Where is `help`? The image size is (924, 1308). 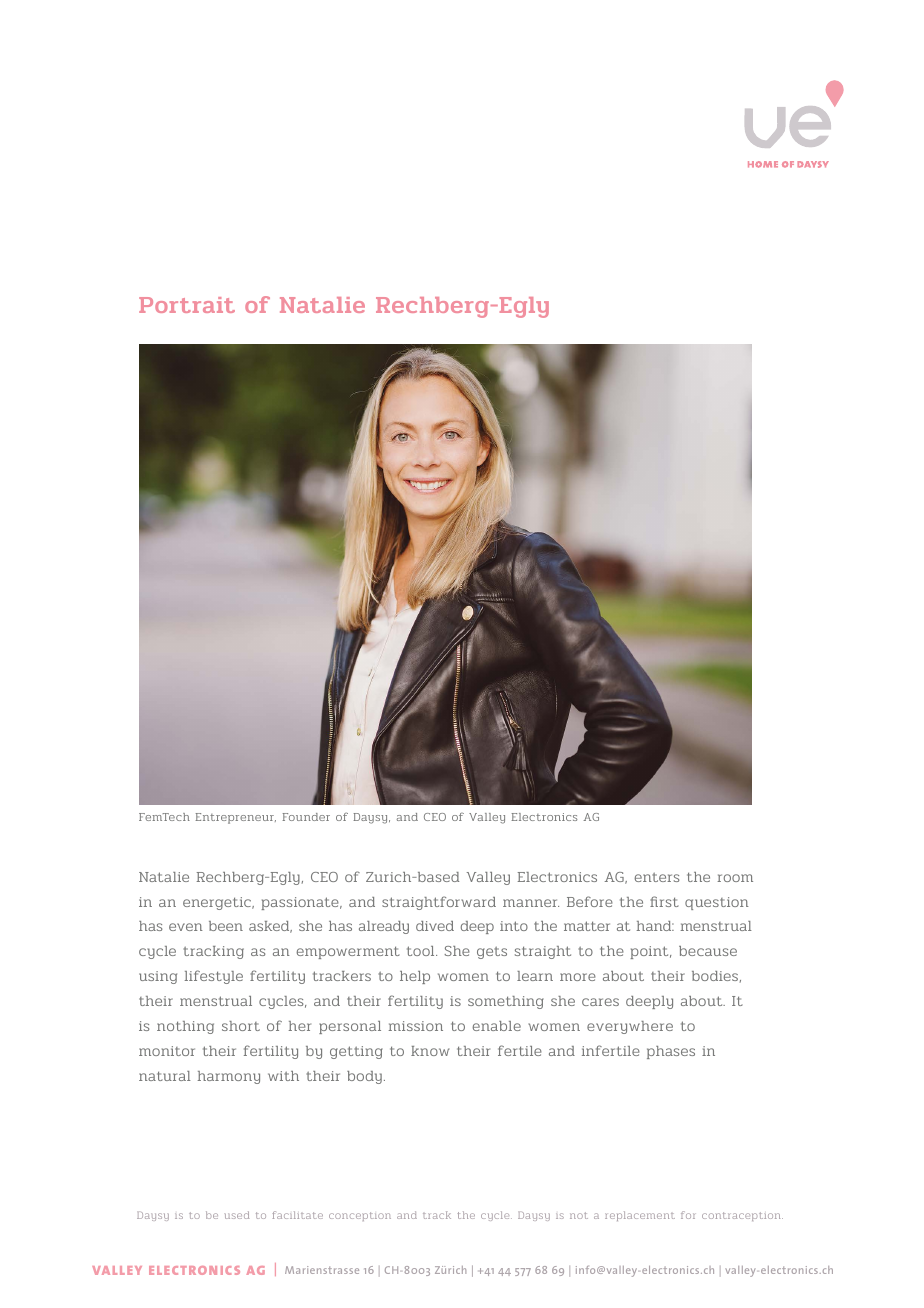
help is located at coordinates (415, 977).
